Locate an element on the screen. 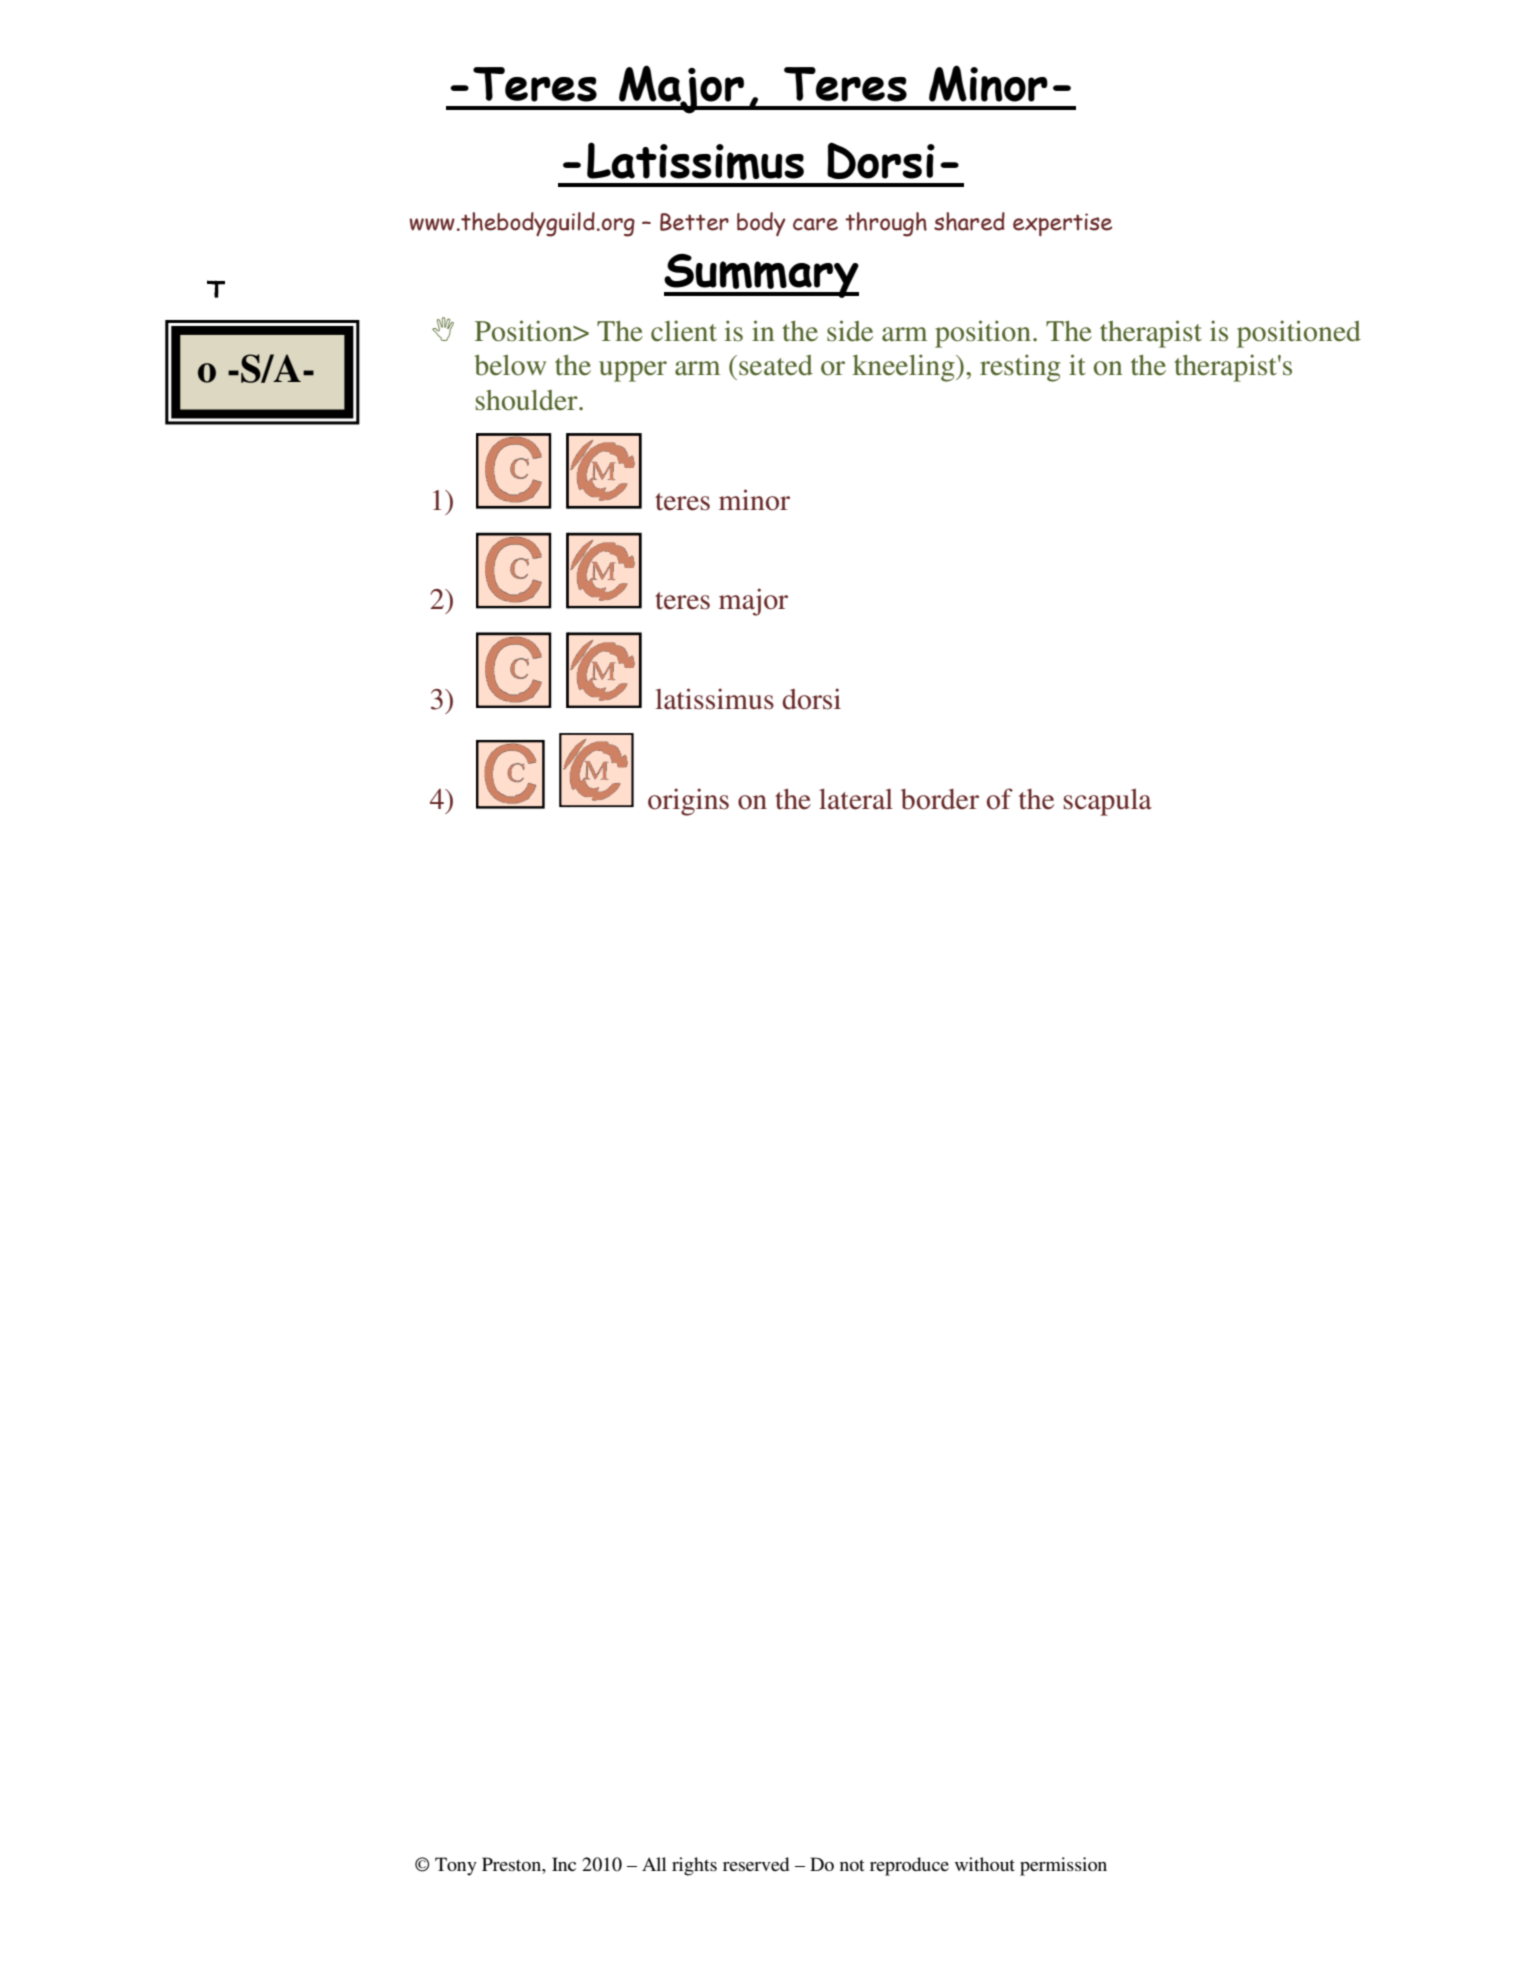  shared is located at coordinates (969, 221).
